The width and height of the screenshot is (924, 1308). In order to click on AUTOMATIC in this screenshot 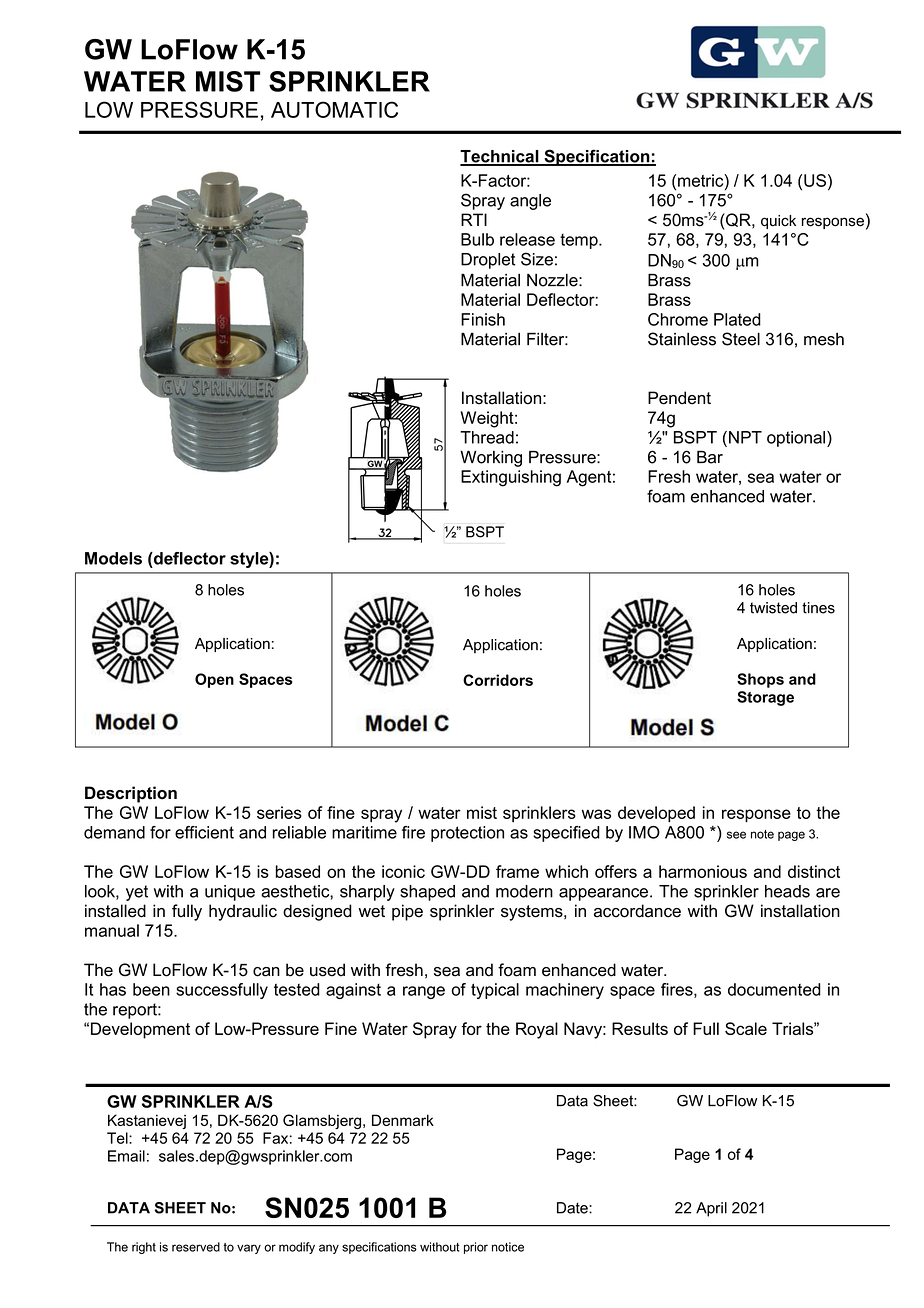, I will do `click(334, 109)`.
